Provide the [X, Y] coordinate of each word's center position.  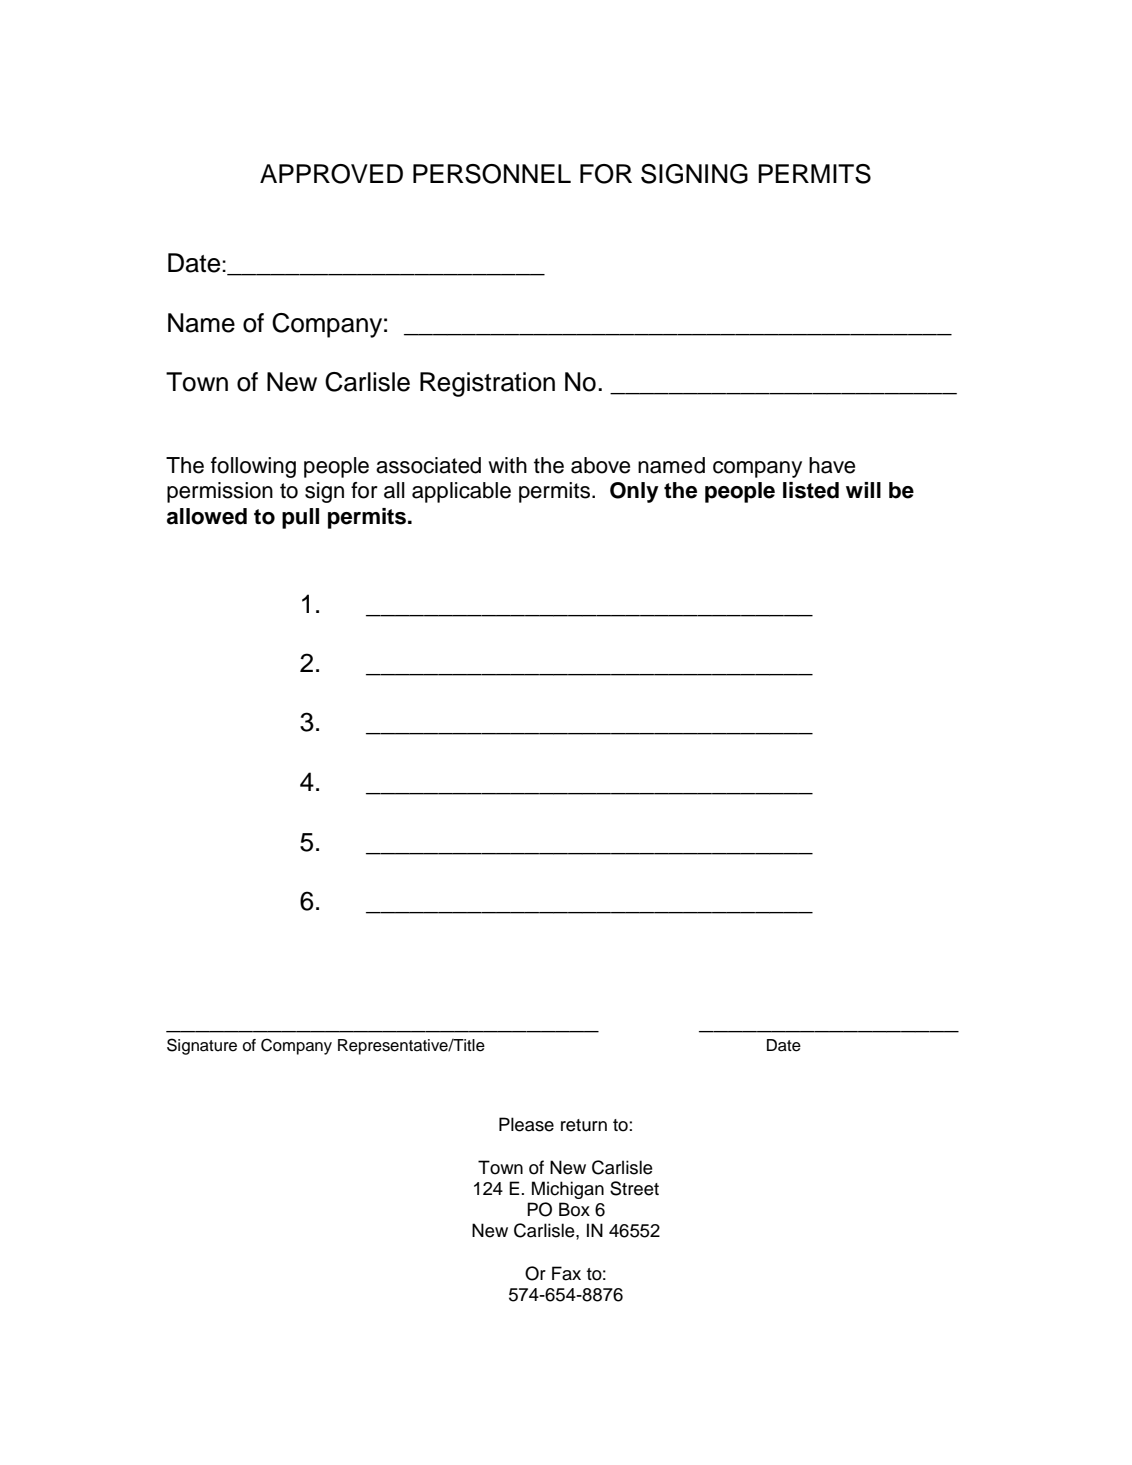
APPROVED [331, 174]
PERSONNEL [492, 174]
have [832, 465]
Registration [487, 384]
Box [574, 1209]
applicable [461, 492]
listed [811, 490]
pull [300, 518]
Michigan [568, 1190]
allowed [207, 516]
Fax [566, 1273]
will [863, 490]
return [584, 1125]
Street [634, 1188]
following [253, 467]
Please [526, 1124]
